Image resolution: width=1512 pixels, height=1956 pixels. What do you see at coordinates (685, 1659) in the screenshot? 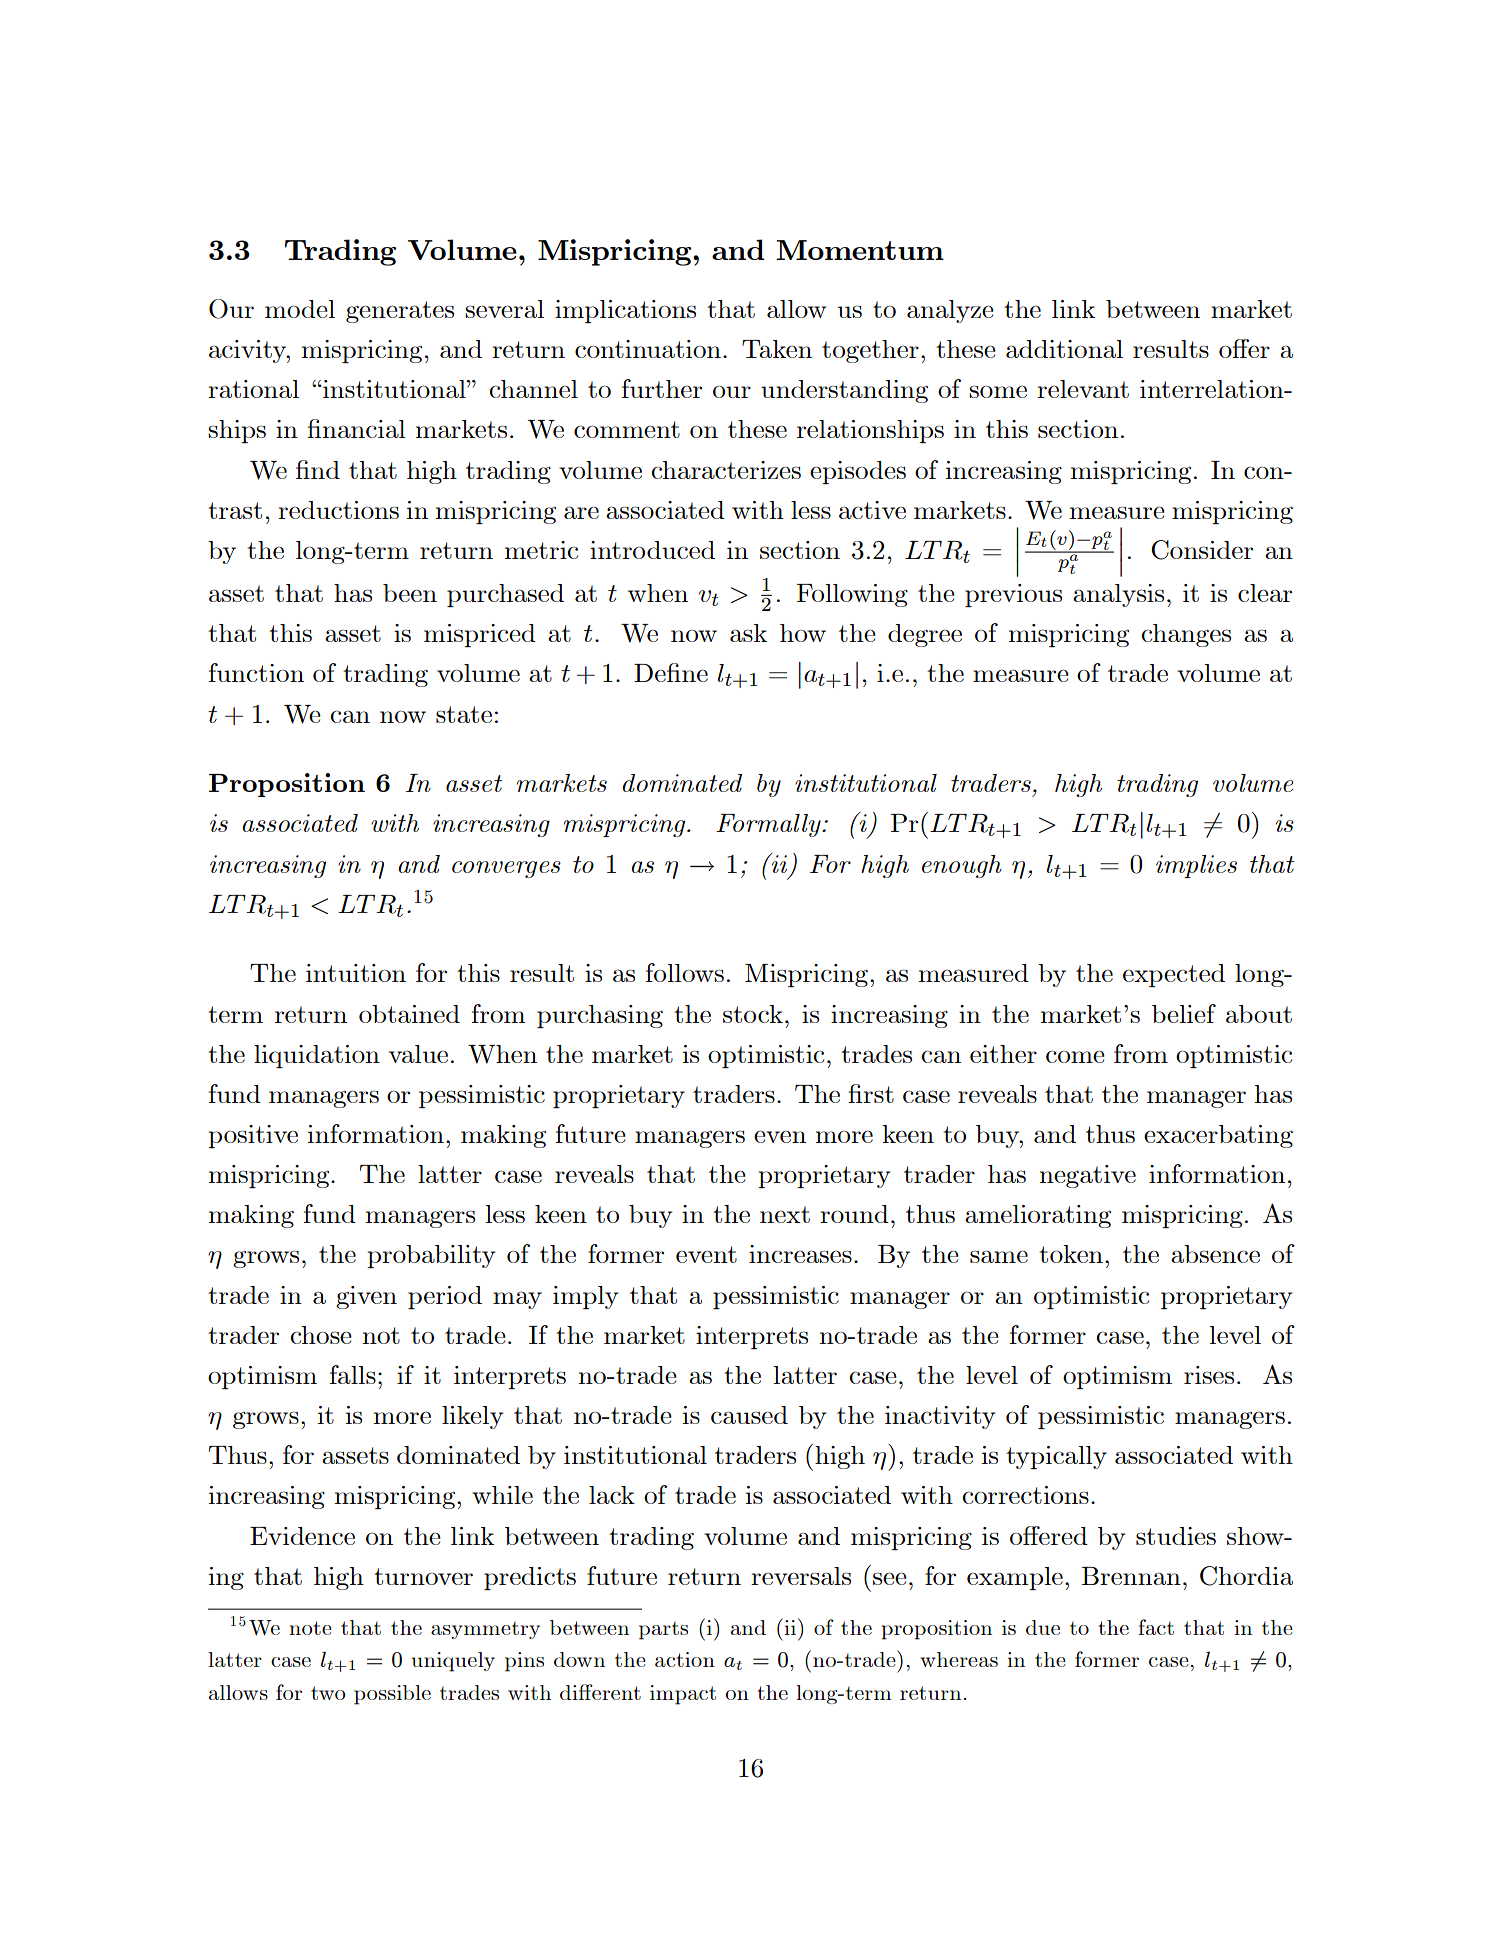
I see `action` at bounding box center [685, 1659].
